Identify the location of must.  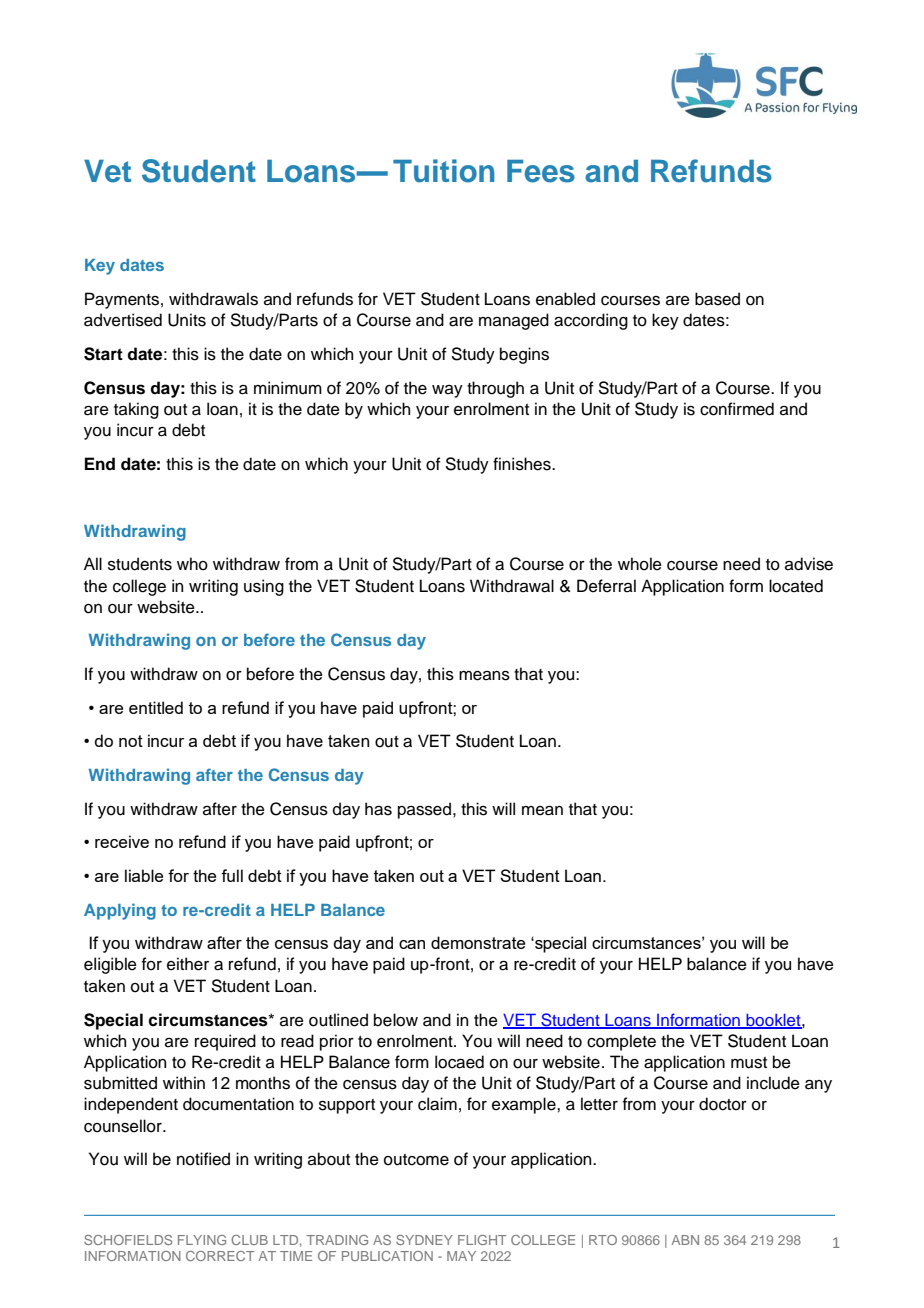
(749, 1063).
